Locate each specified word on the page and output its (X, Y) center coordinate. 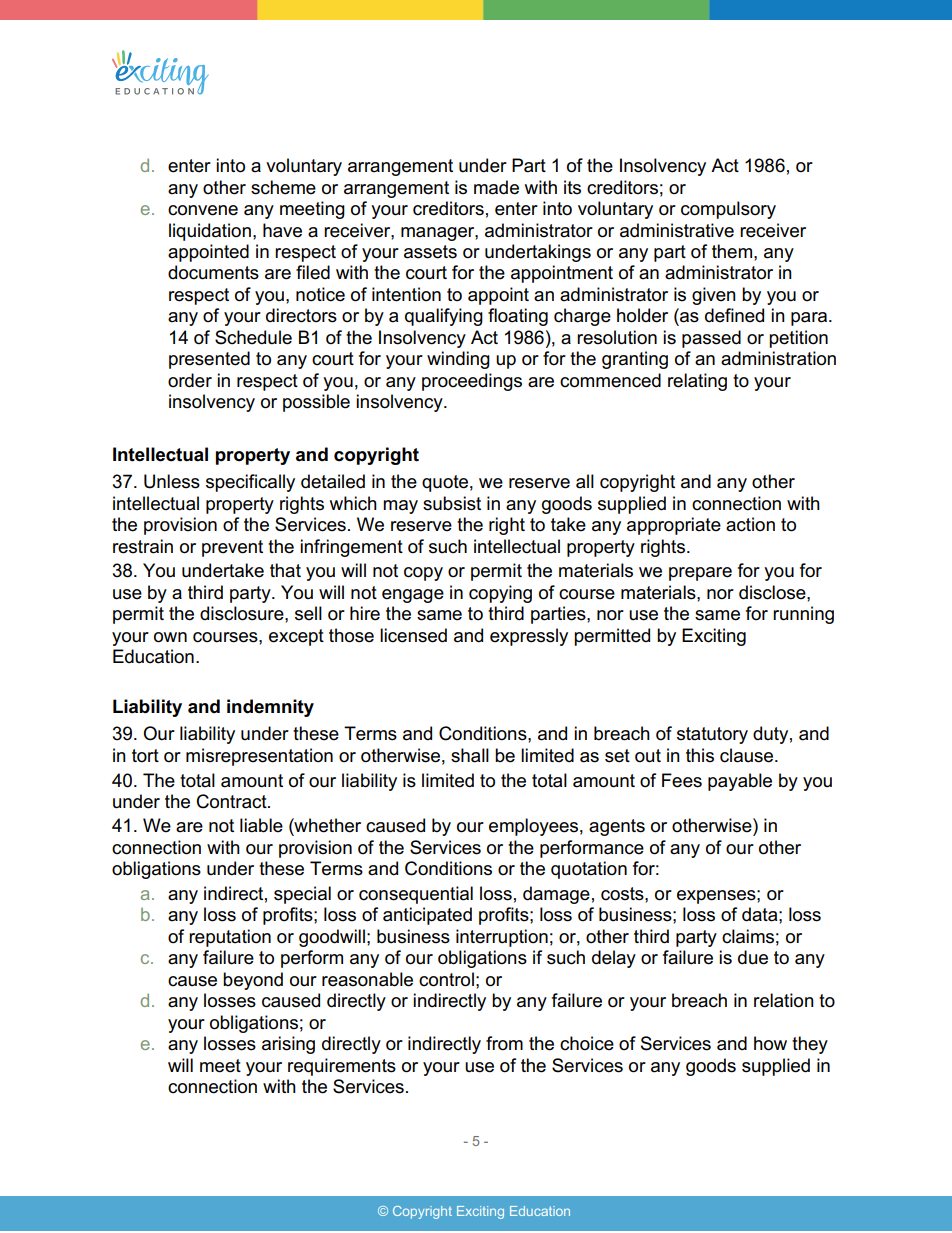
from (504, 1043)
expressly (529, 637)
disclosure (243, 613)
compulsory (728, 210)
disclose (773, 592)
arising (288, 1045)
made (496, 187)
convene (203, 210)
